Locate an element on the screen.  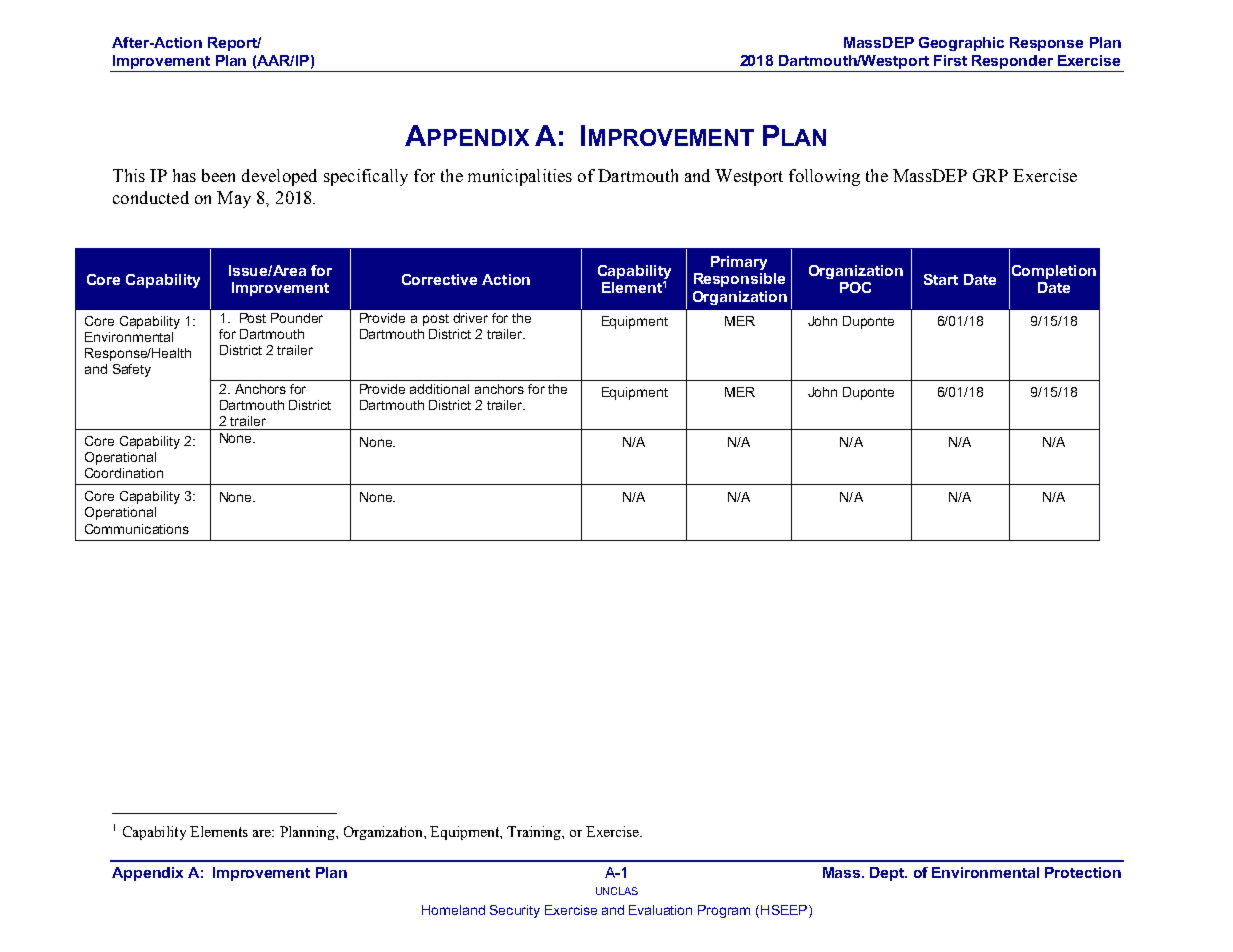
First is located at coordinates (950, 60).
